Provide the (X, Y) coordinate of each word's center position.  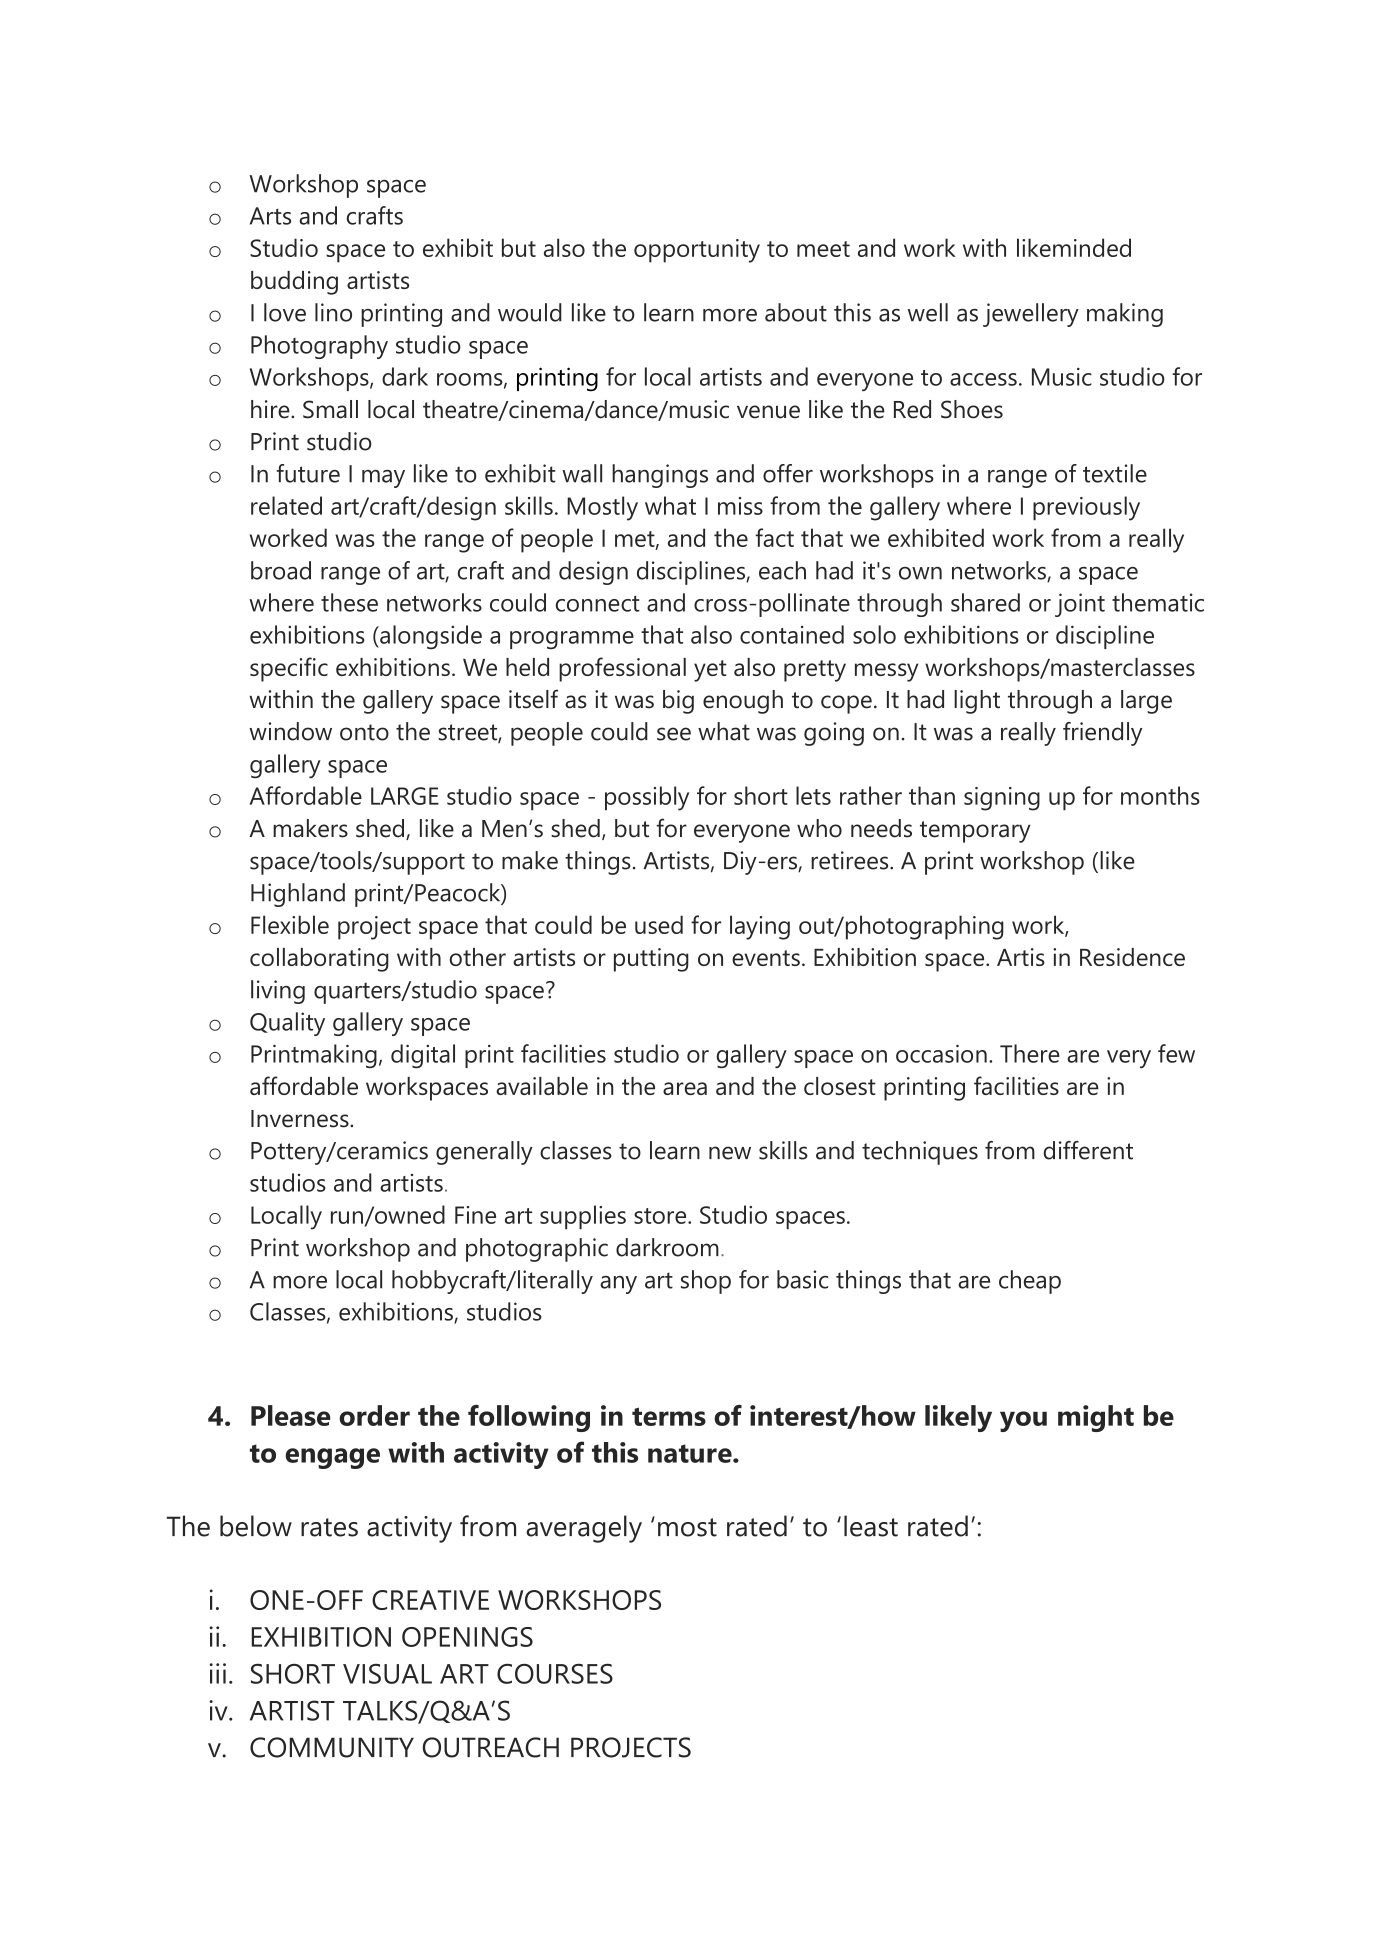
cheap (1030, 1282)
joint (1080, 605)
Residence (1132, 957)
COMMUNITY (332, 1747)
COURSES (555, 1674)
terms (669, 1416)
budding (294, 283)
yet (710, 671)
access (983, 379)
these (349, 602)
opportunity (697, 251)
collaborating (319, 960)
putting (651, 960)
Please (291, 1415)
